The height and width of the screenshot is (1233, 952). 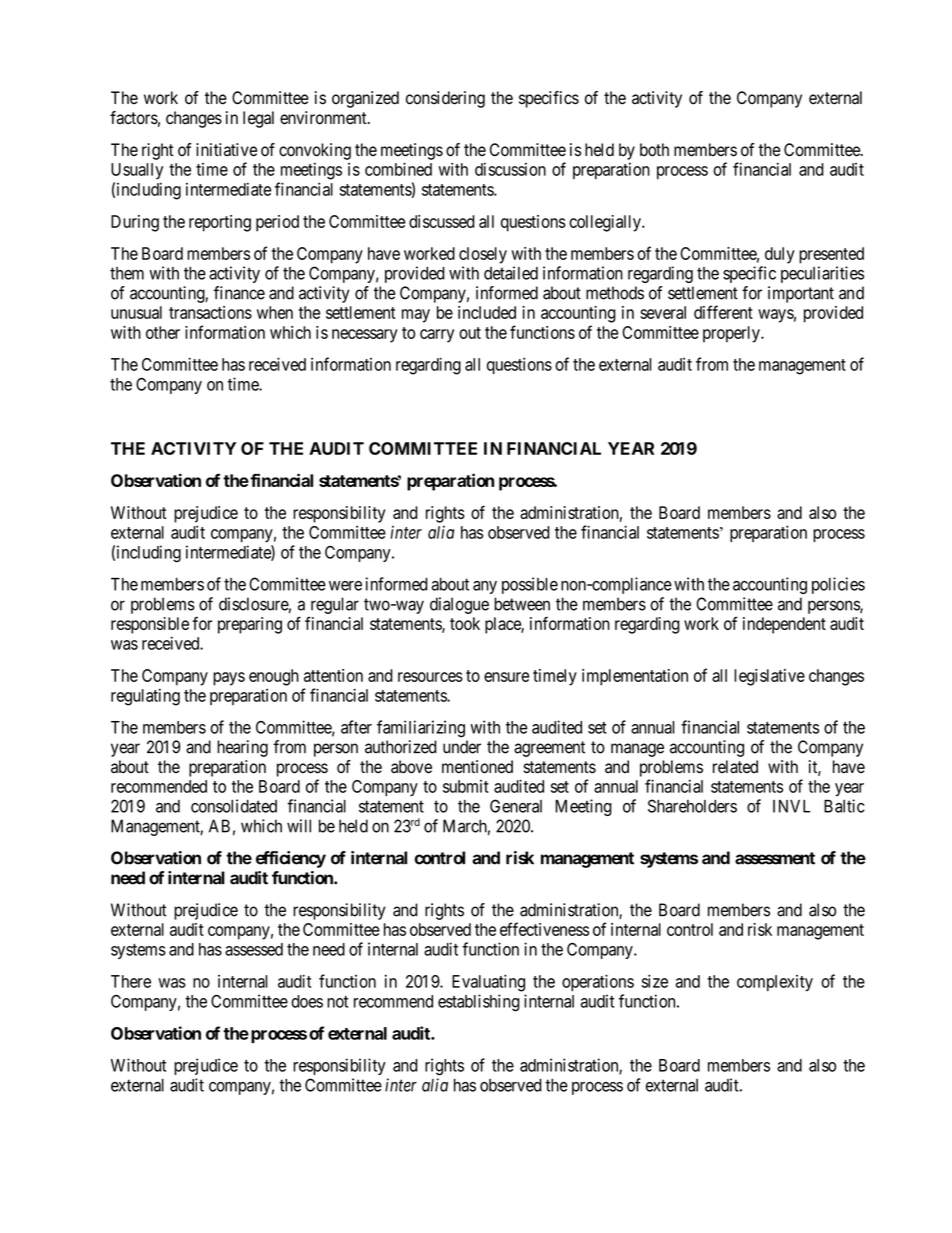 I want to click on Evaluating, so click(x=488, y=983).
